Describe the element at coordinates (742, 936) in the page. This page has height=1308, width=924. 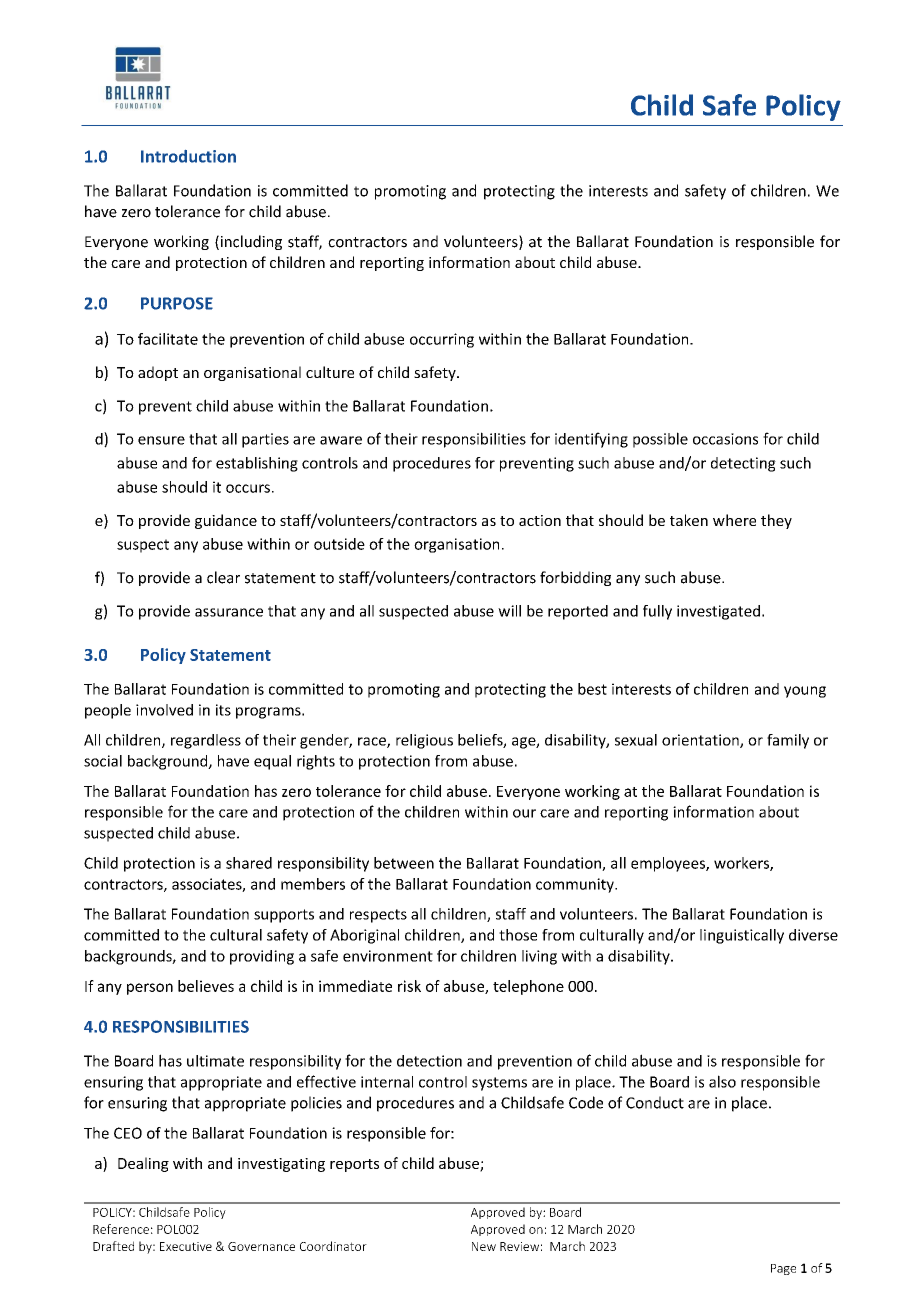
I see `linguistically` at that location.
